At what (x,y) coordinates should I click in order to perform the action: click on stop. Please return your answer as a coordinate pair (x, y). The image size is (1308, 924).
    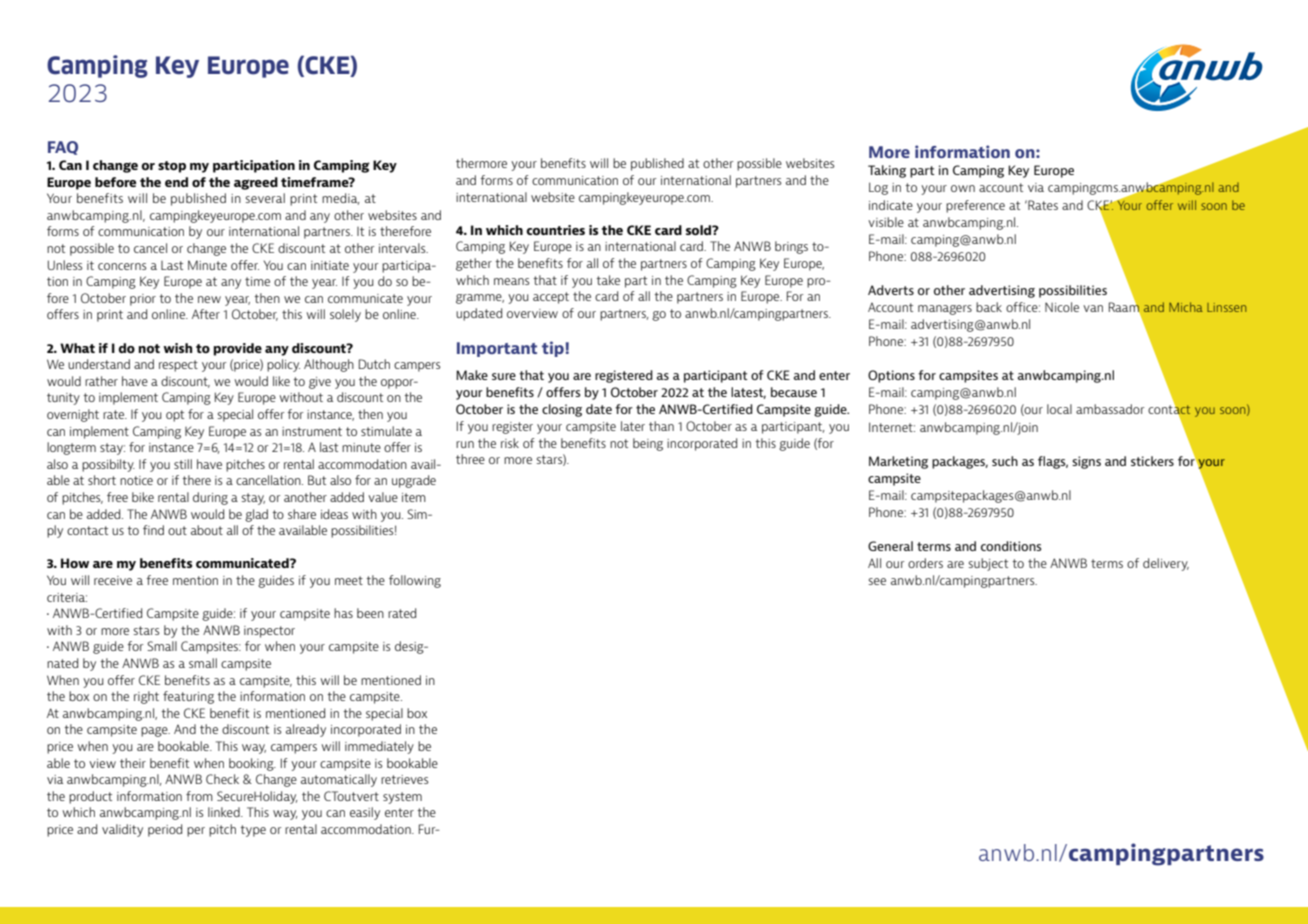
    Looking at the image, I should click on (172, 167).
